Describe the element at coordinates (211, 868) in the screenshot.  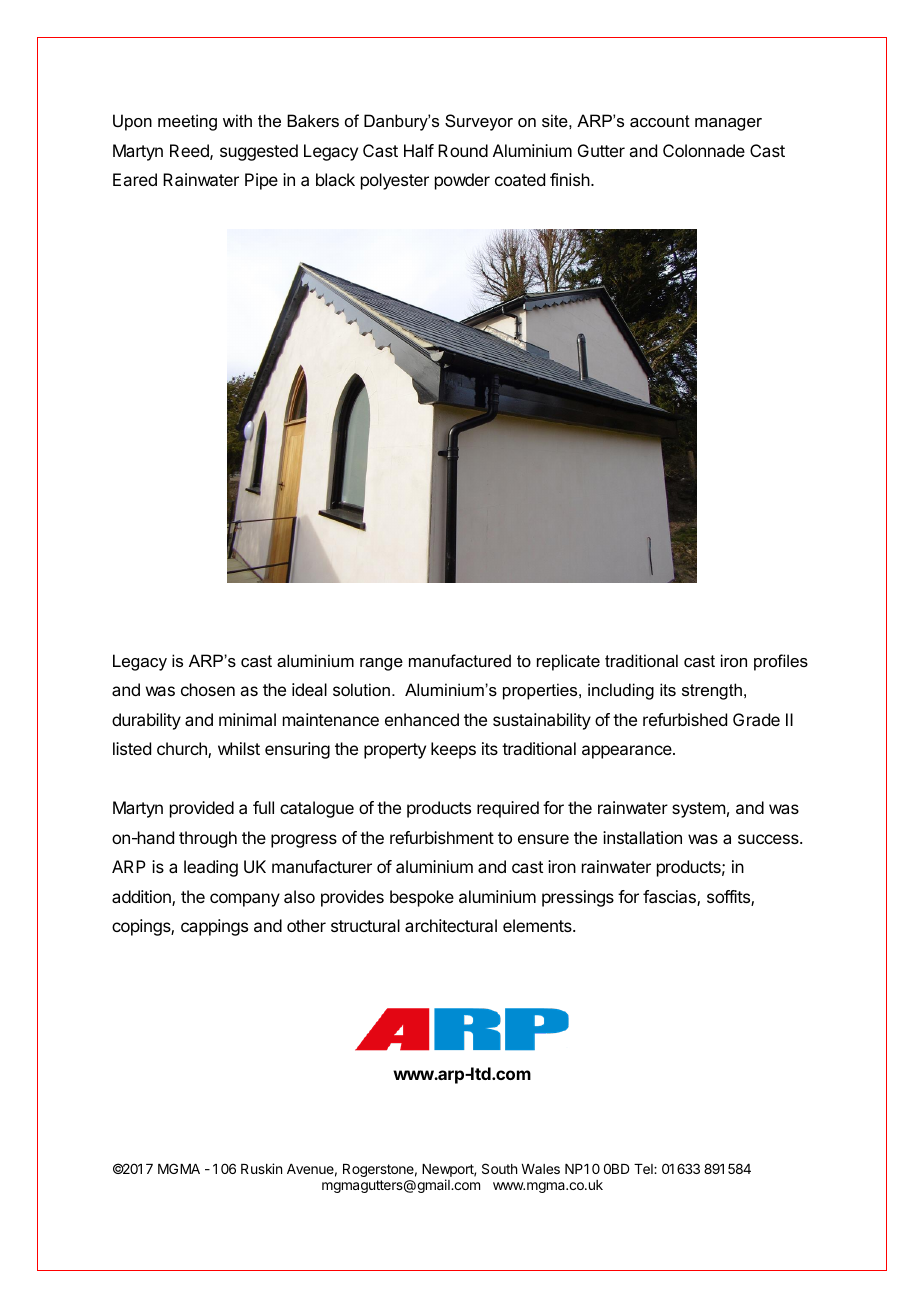
I see `leading` at that location.
